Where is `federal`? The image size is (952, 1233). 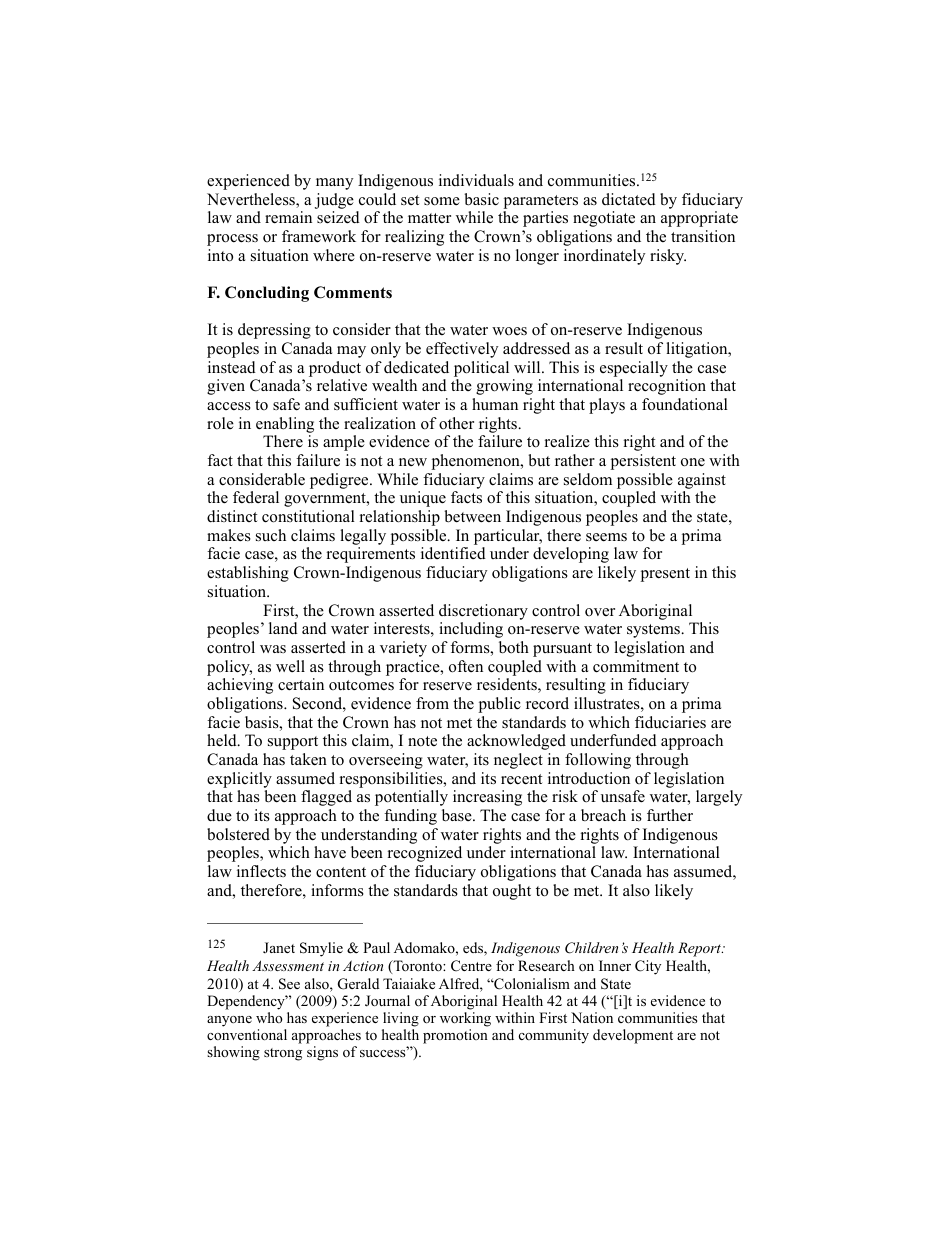
federal is located at coordinates (256, 497).
